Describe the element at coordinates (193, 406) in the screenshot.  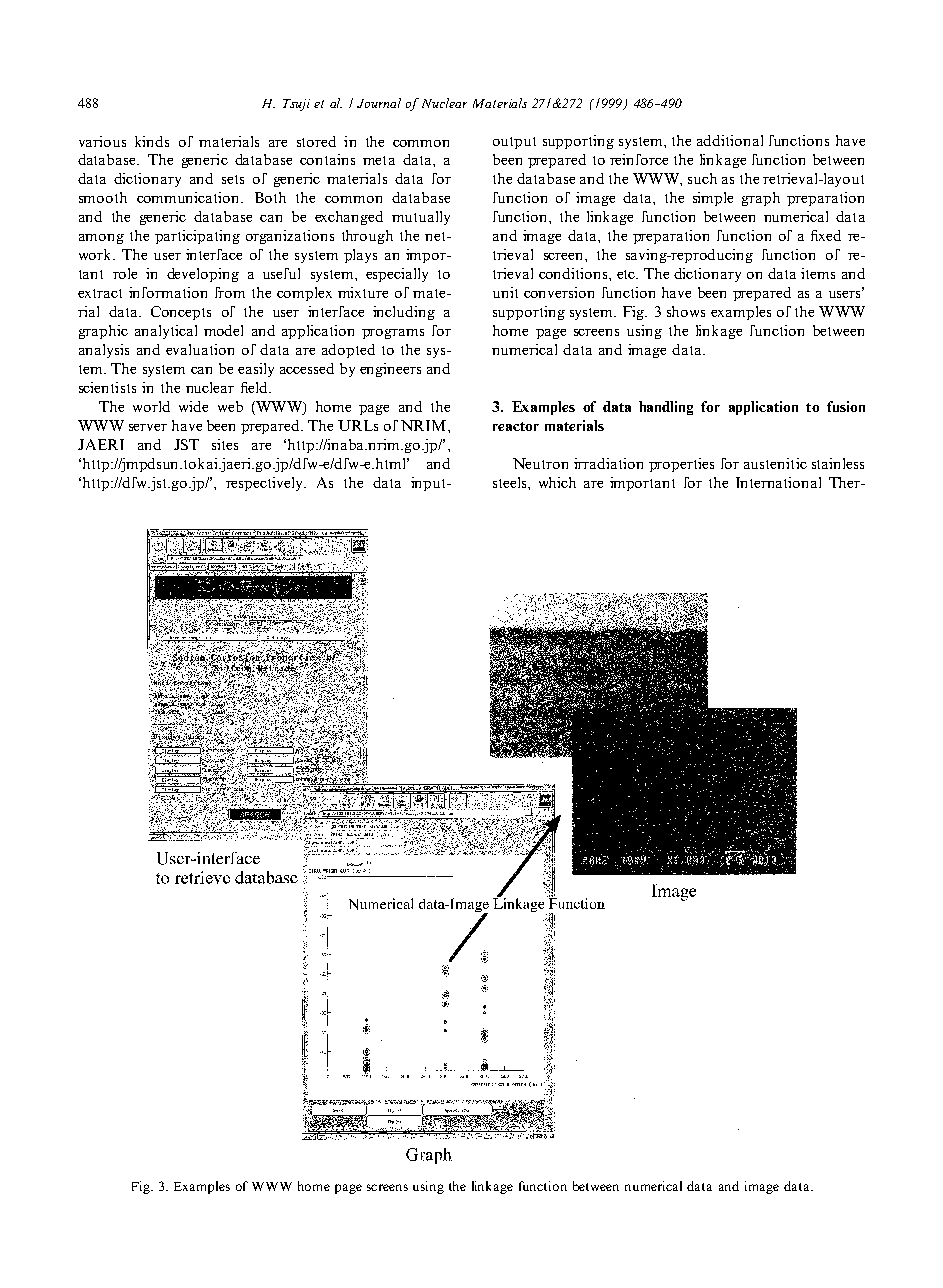
I see `wide` at that location.
